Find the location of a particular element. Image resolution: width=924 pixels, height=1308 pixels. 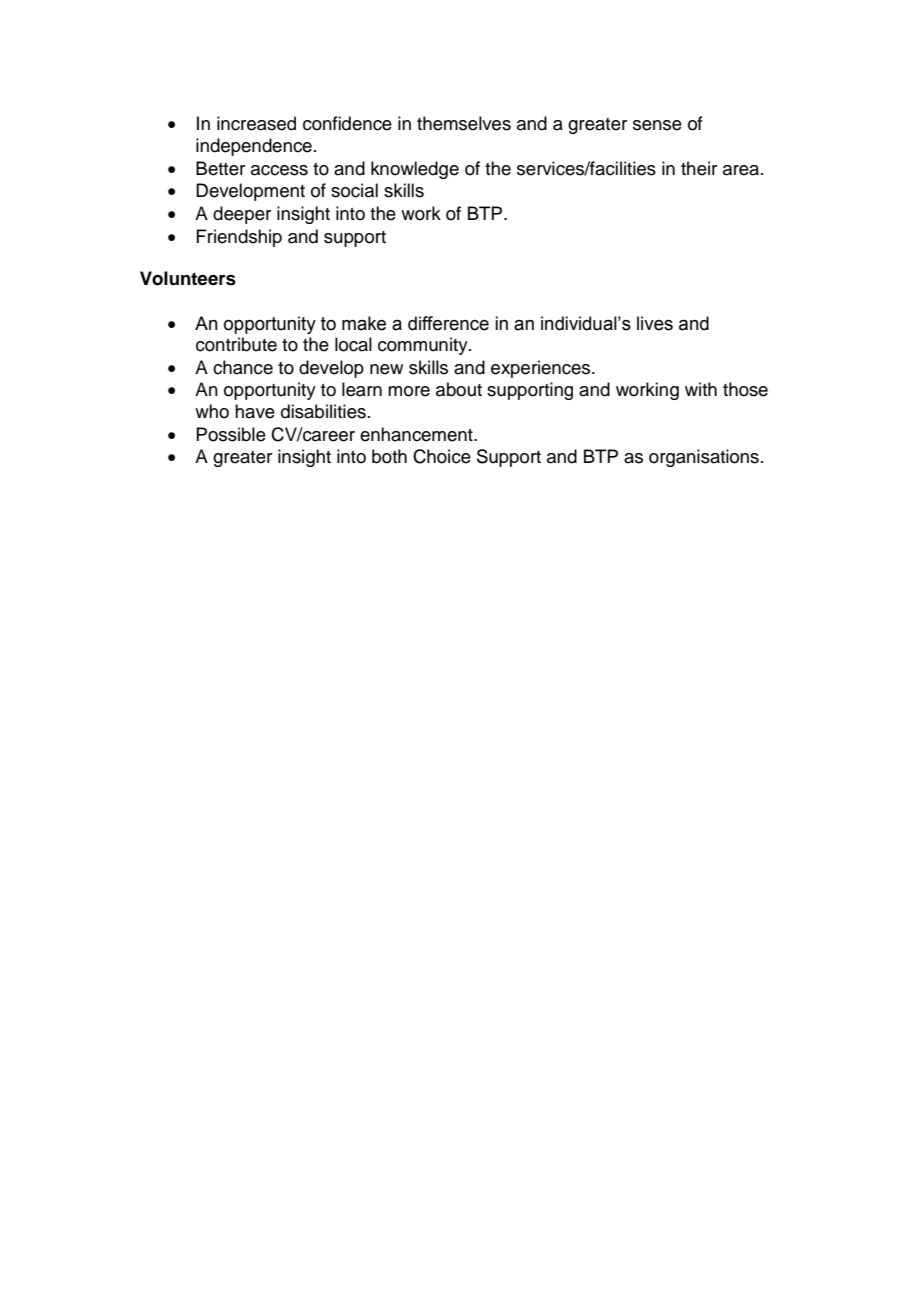

Volunteers is located at coordinates (188, 278).
